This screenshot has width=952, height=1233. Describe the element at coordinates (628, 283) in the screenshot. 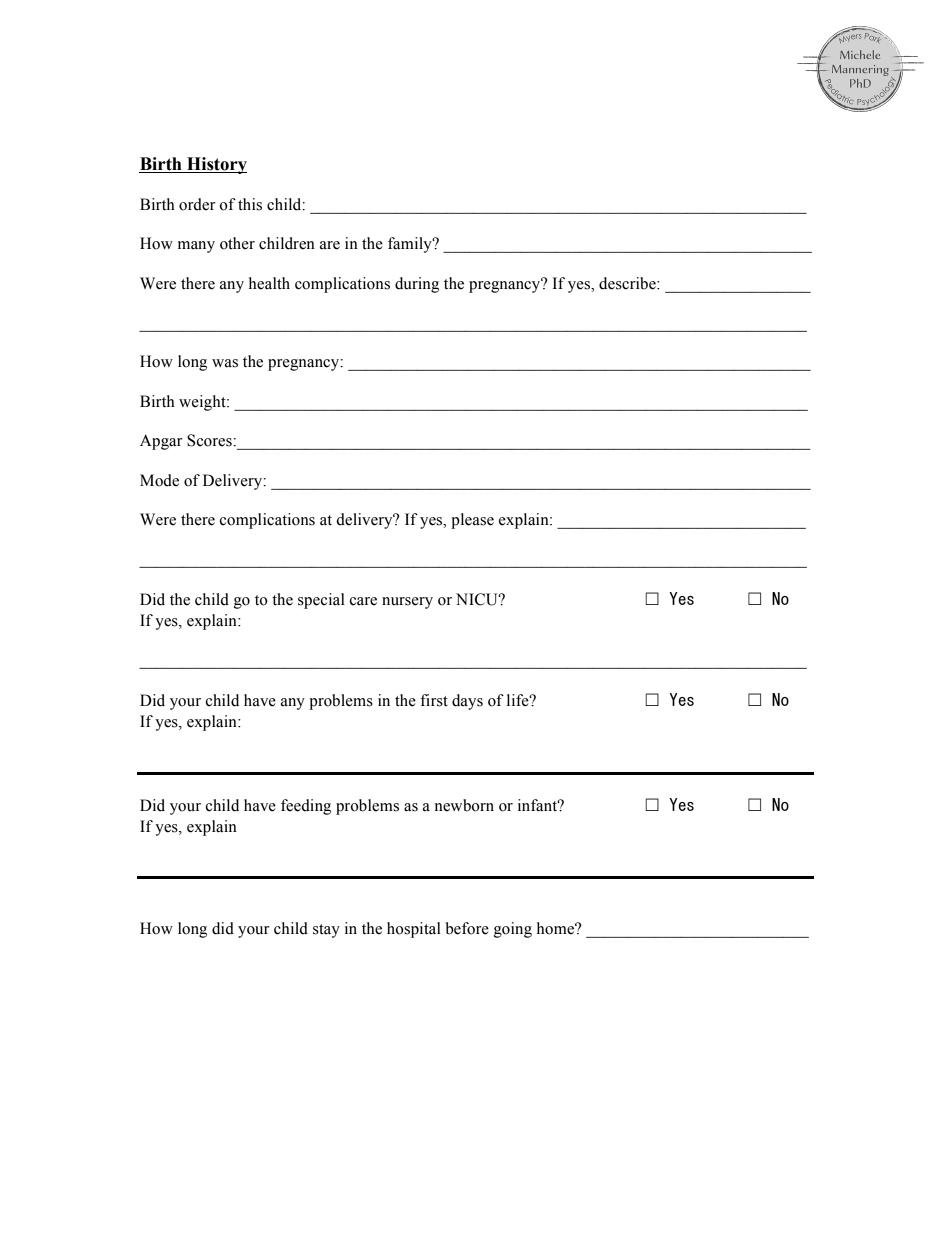

I see `describe` at that location.
